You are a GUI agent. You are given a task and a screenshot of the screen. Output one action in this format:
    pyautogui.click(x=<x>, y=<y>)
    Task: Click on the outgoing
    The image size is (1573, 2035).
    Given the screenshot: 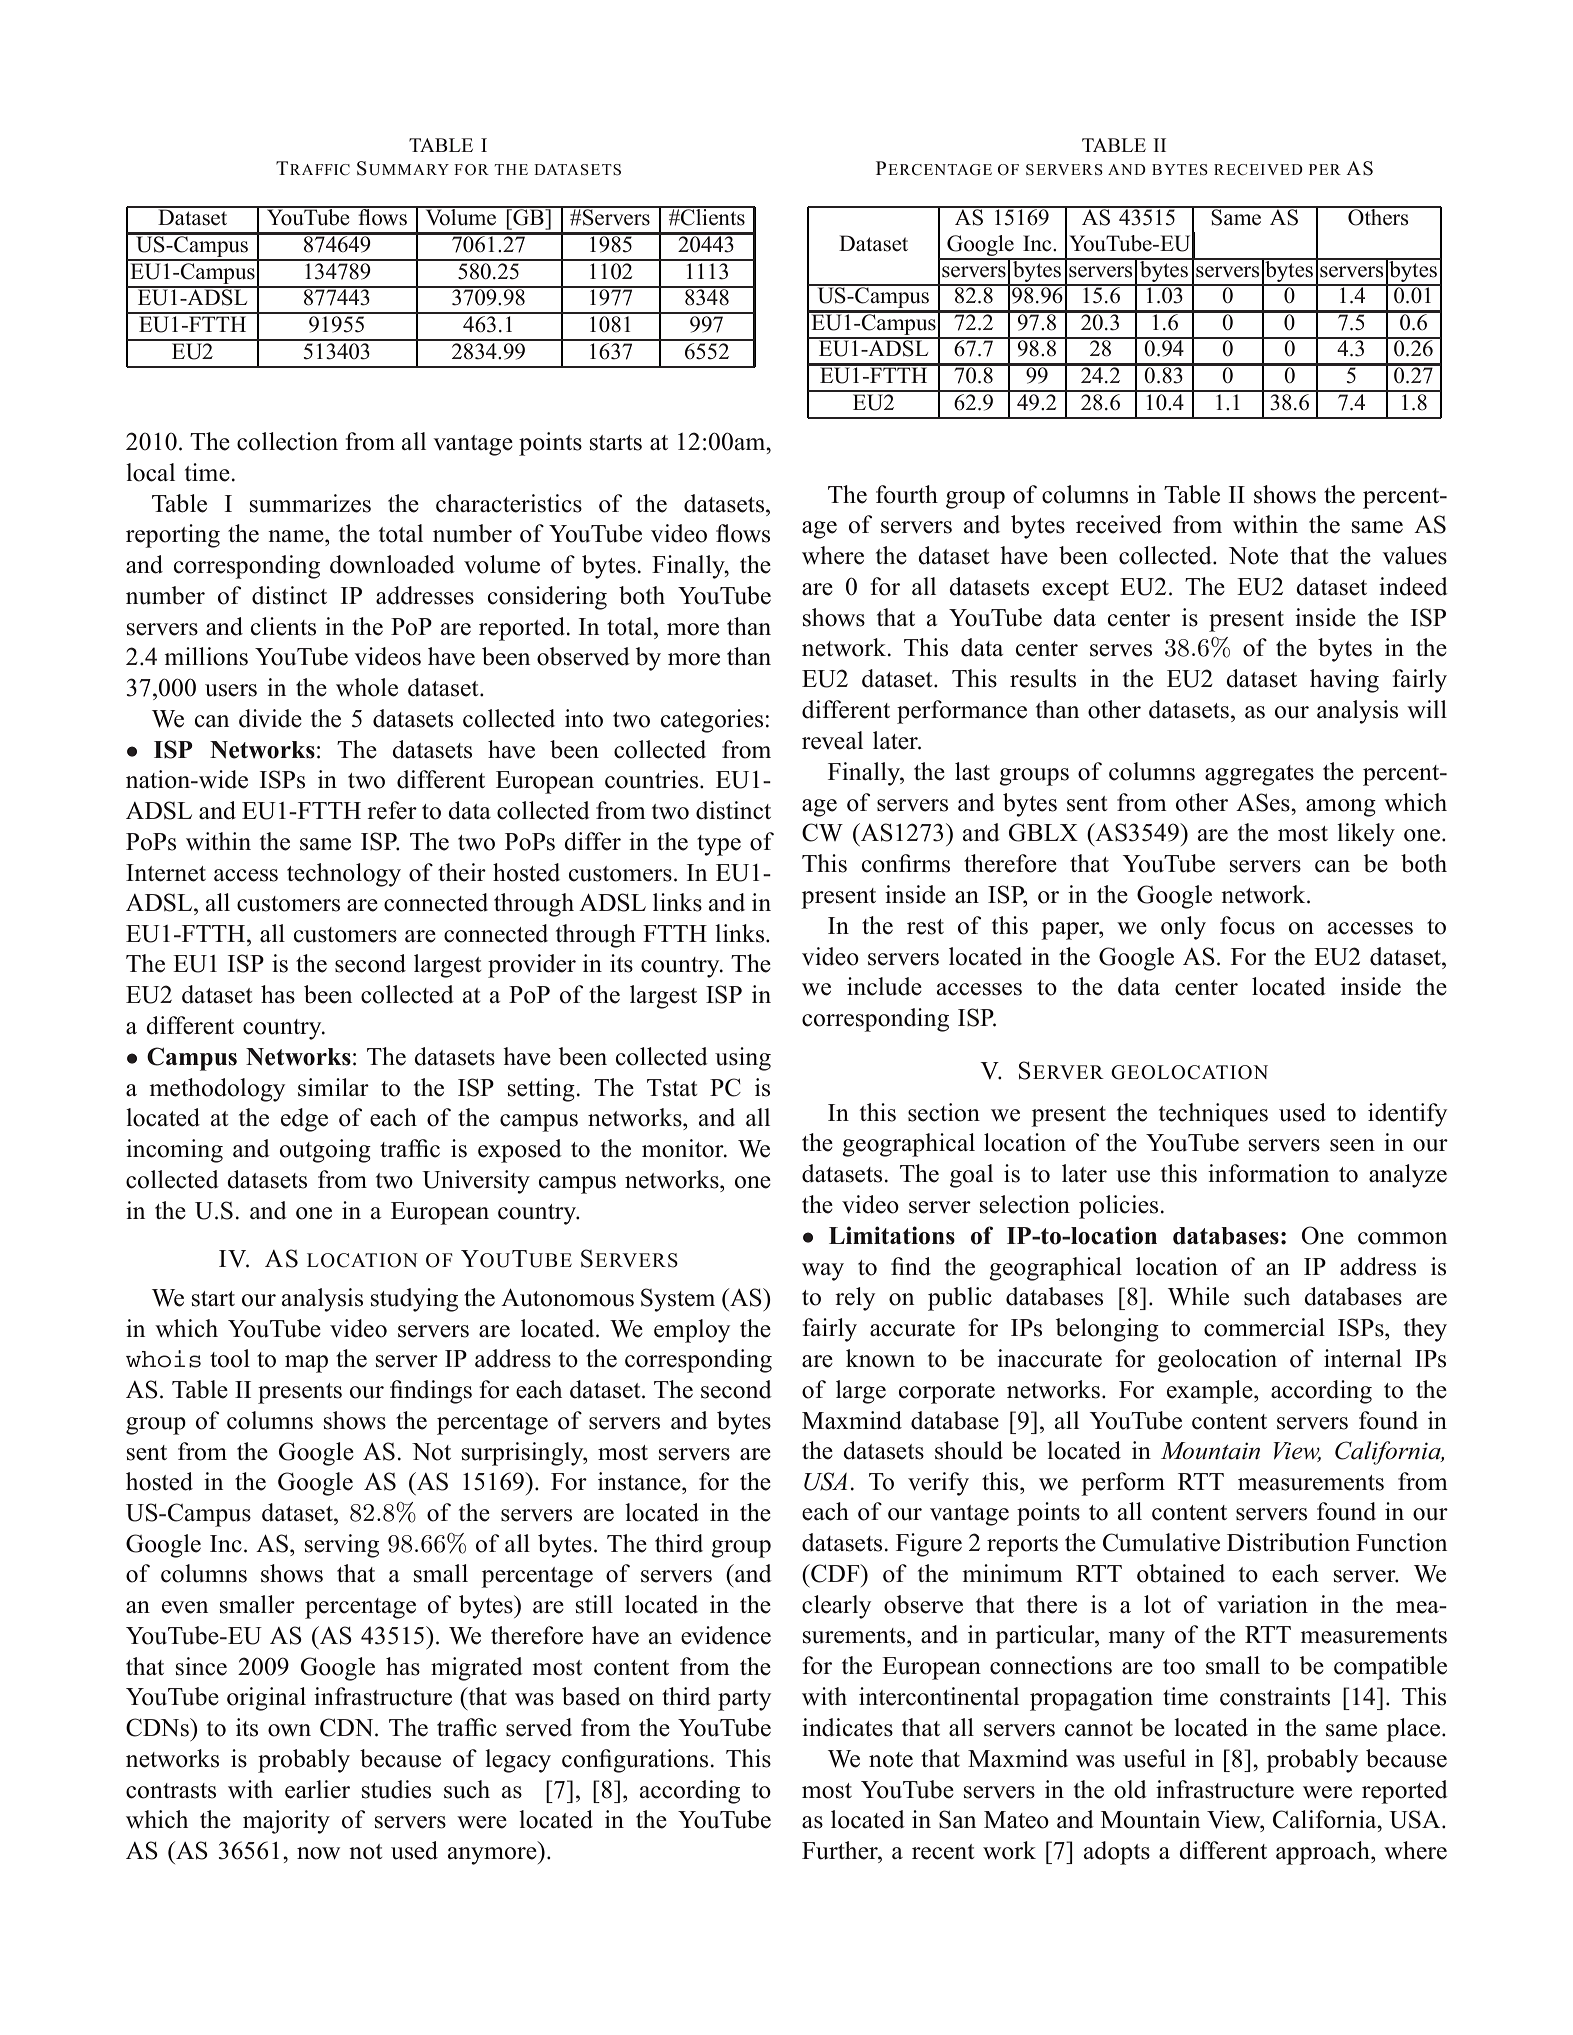 What is the action you would take?
    pyautogui.click(x=325, y=1151)
